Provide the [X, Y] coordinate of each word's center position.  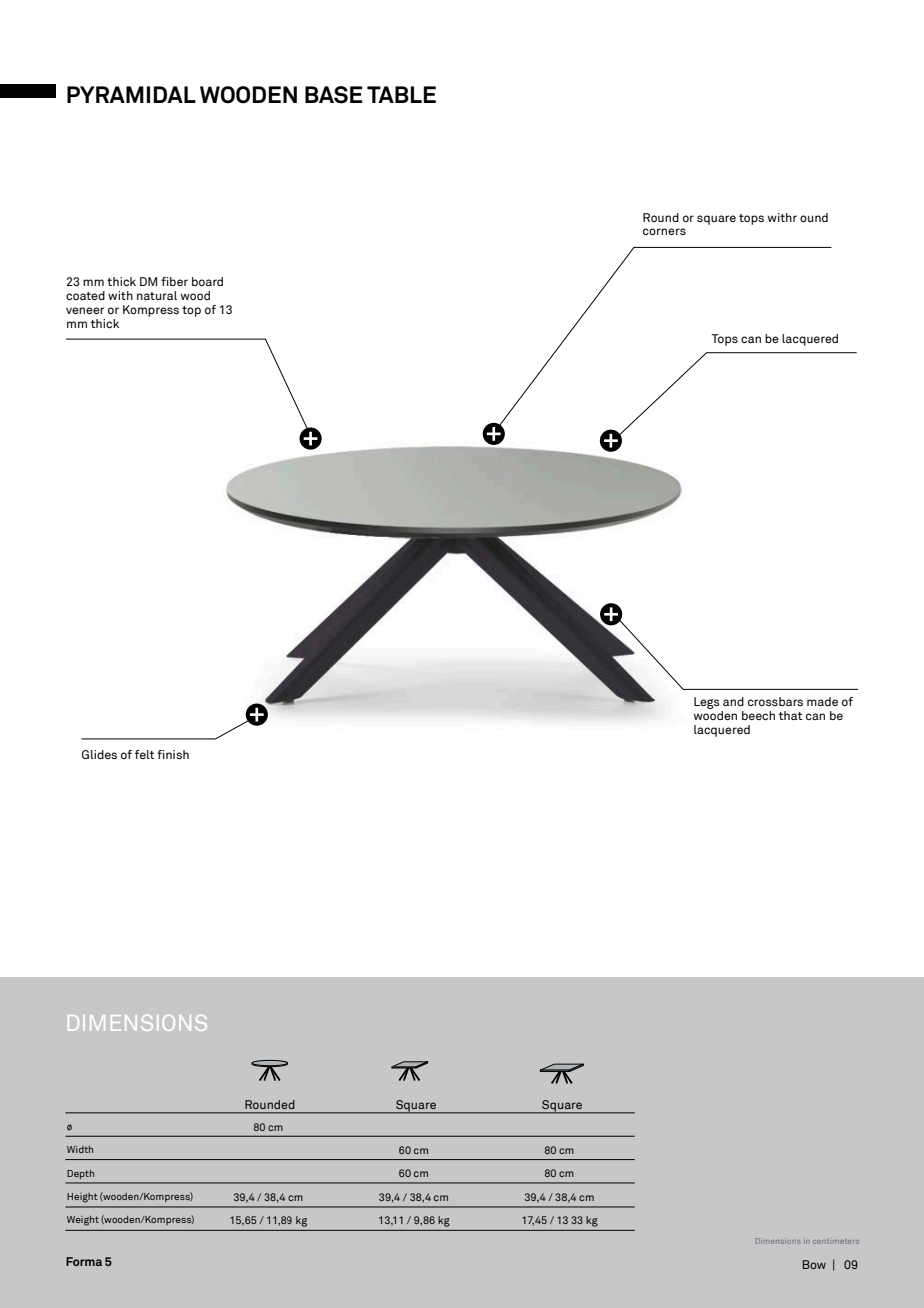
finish [173, 754]
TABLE [401, 94]
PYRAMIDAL [131, 94]
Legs [707, 703]
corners [664, 231]
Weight [83, 1221]
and [733, 701]
